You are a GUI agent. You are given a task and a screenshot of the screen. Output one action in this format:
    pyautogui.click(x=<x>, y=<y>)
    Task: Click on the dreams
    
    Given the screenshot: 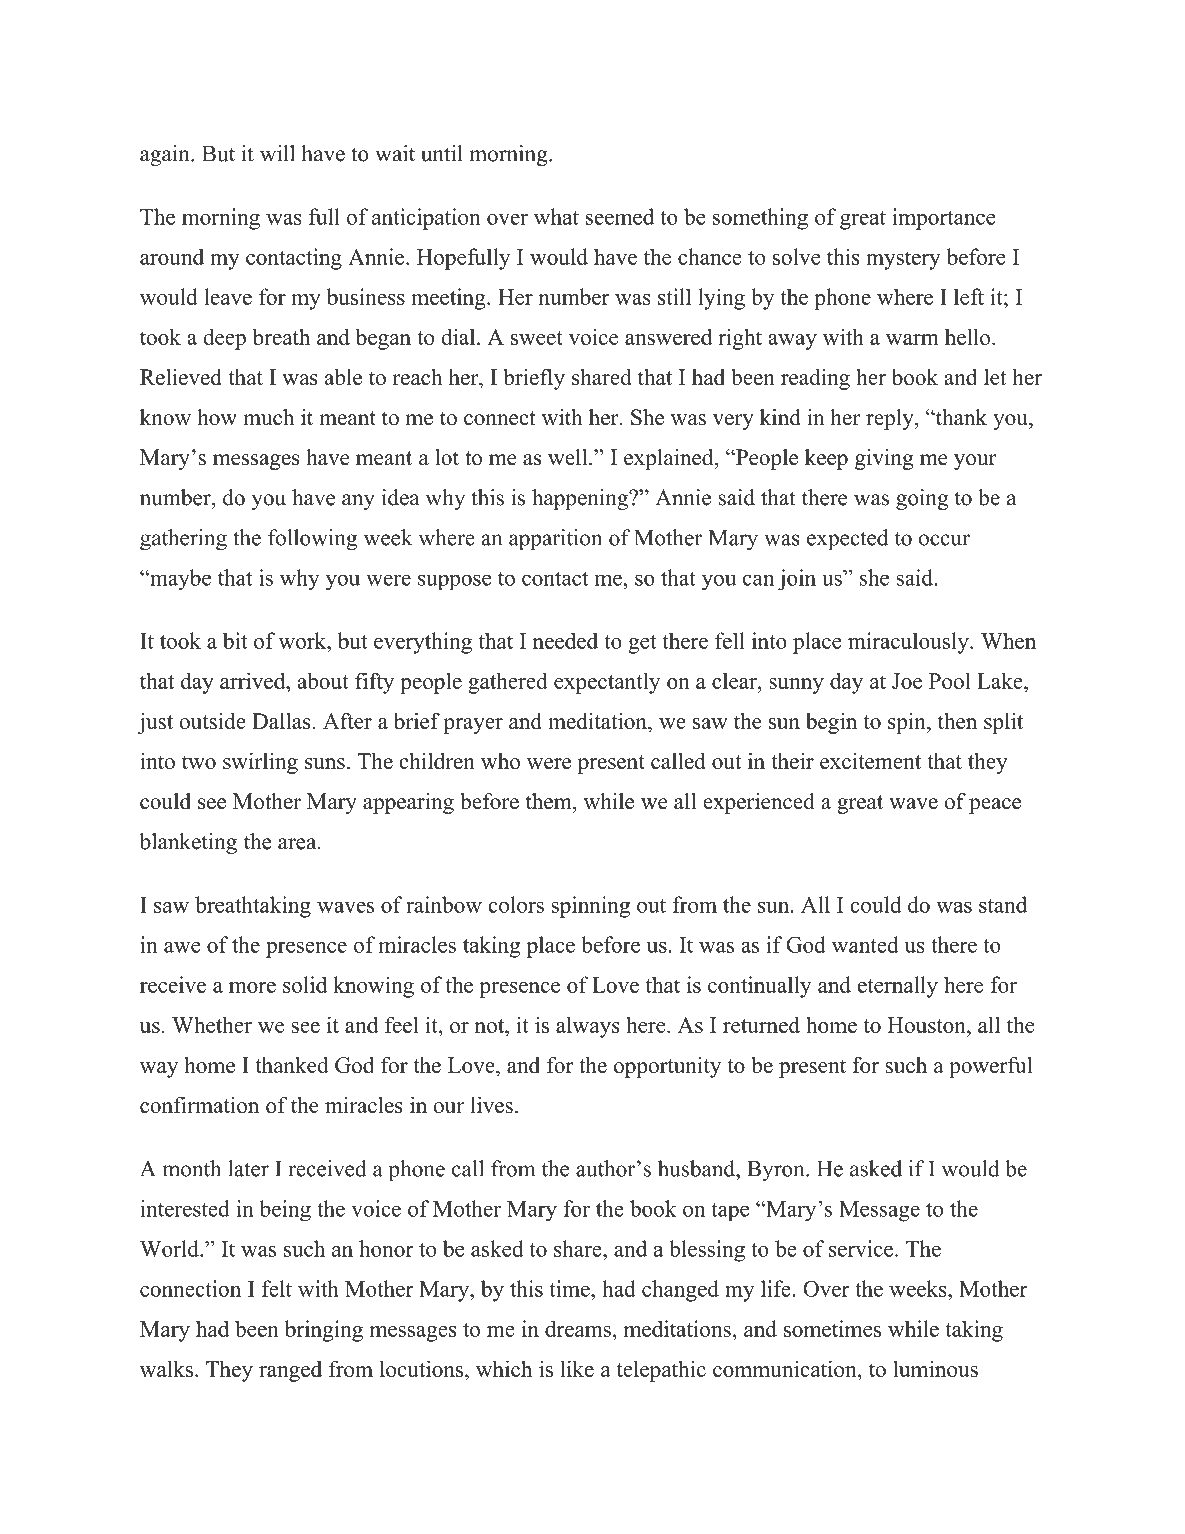 What is the action you would take?
    pyautogui.click(x=578, y=1328)
